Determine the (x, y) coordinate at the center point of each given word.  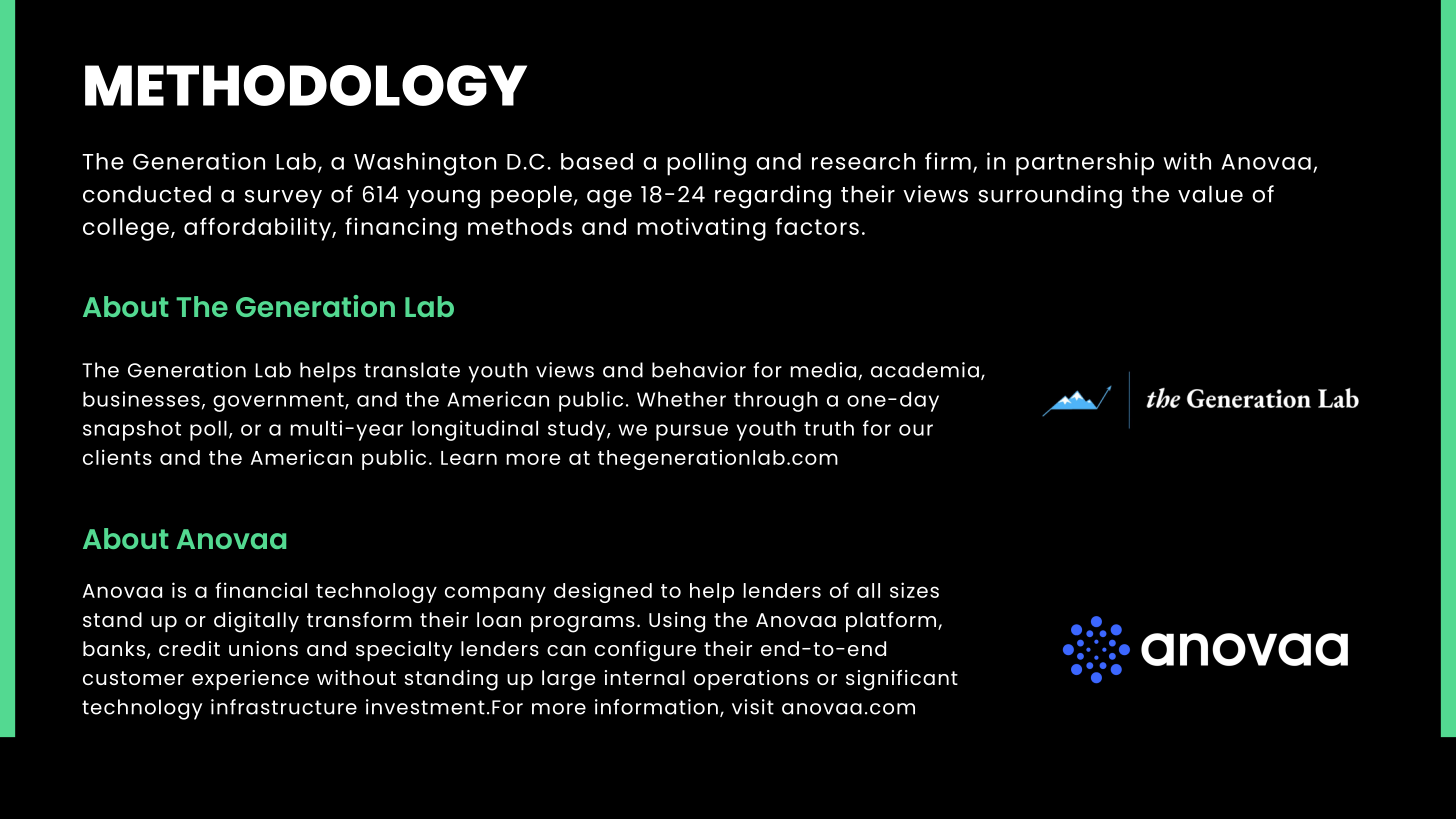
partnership (1085, 164)
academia (925, 370)
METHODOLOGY (306, 85)
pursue (692, 432)
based (597, 161)
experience (250, 680)
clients (117, 457)
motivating (701, 229)
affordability (258, 229)
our (916, 430)
